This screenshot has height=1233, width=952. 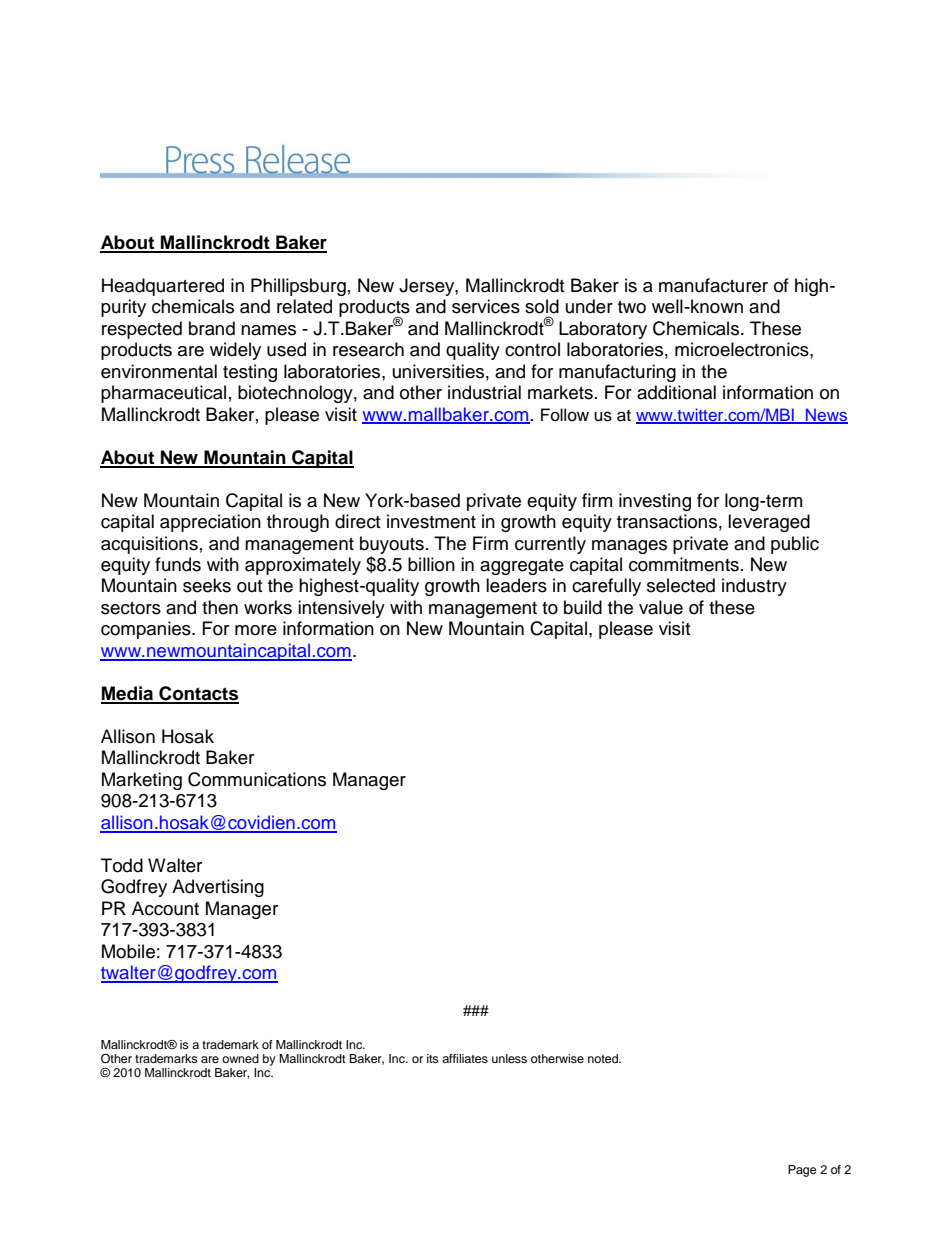 I want to click on Contacts, so click(x=198, y=694).
